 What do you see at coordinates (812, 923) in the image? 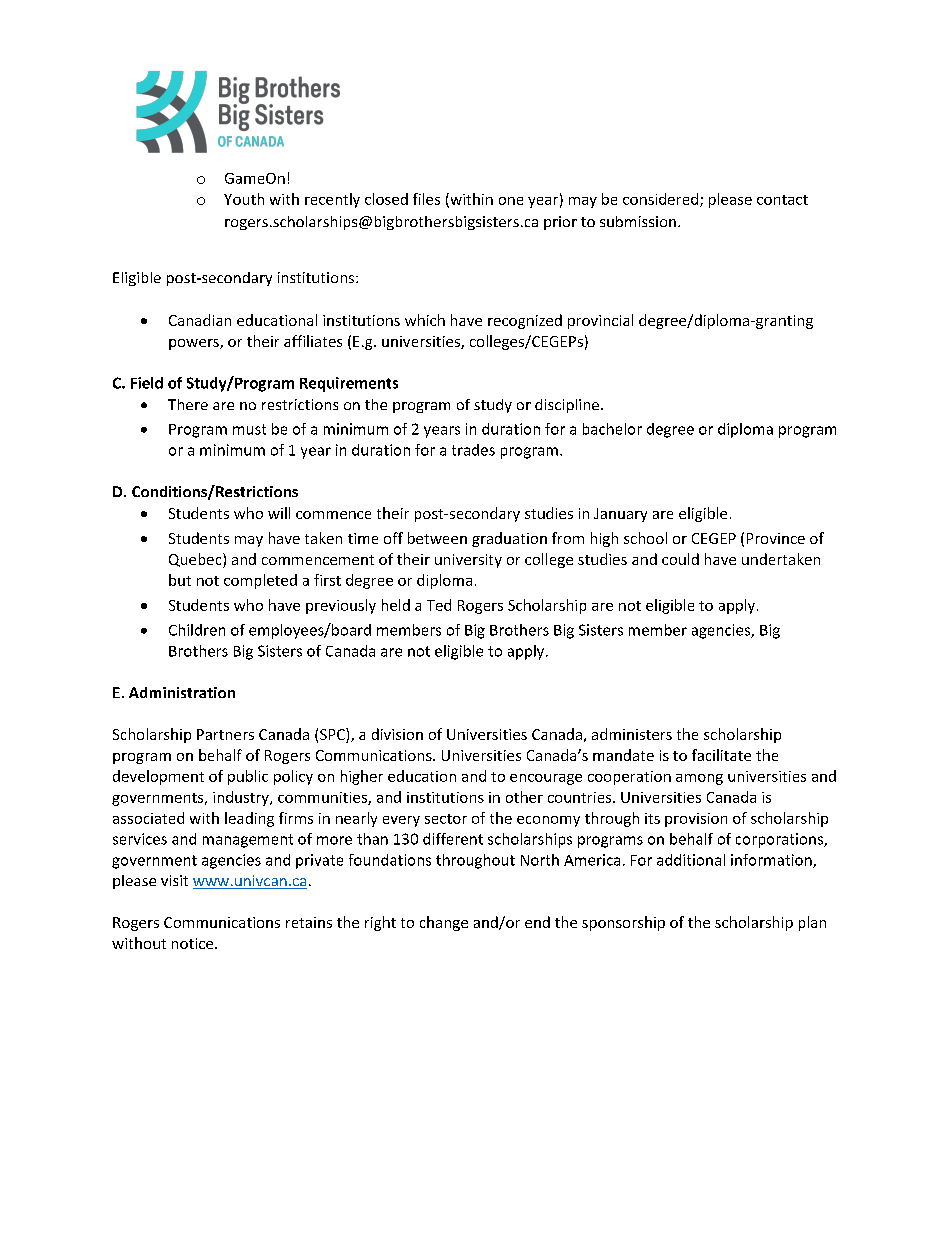
I see `plan` at bounding box center [812, 923].
